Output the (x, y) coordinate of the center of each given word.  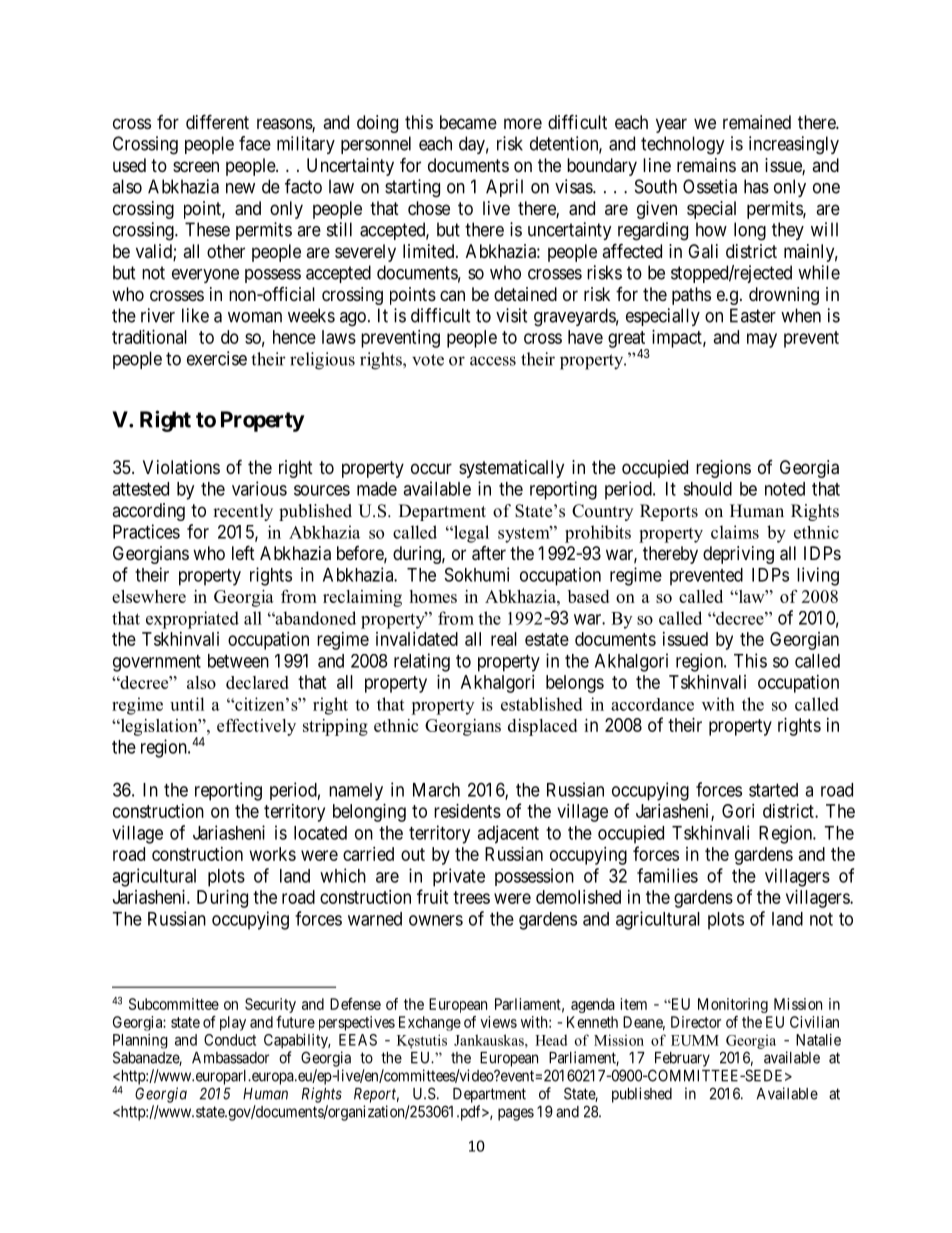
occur (431, 468)
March (436, 790)
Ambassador (230, 1058)
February (682, 1059)
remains (706, 165)
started (773, 790)
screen (196, 166)
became (468, 122)
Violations (181, 467)
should (707, 489)
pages (516, 1114)
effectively (256, 727)
